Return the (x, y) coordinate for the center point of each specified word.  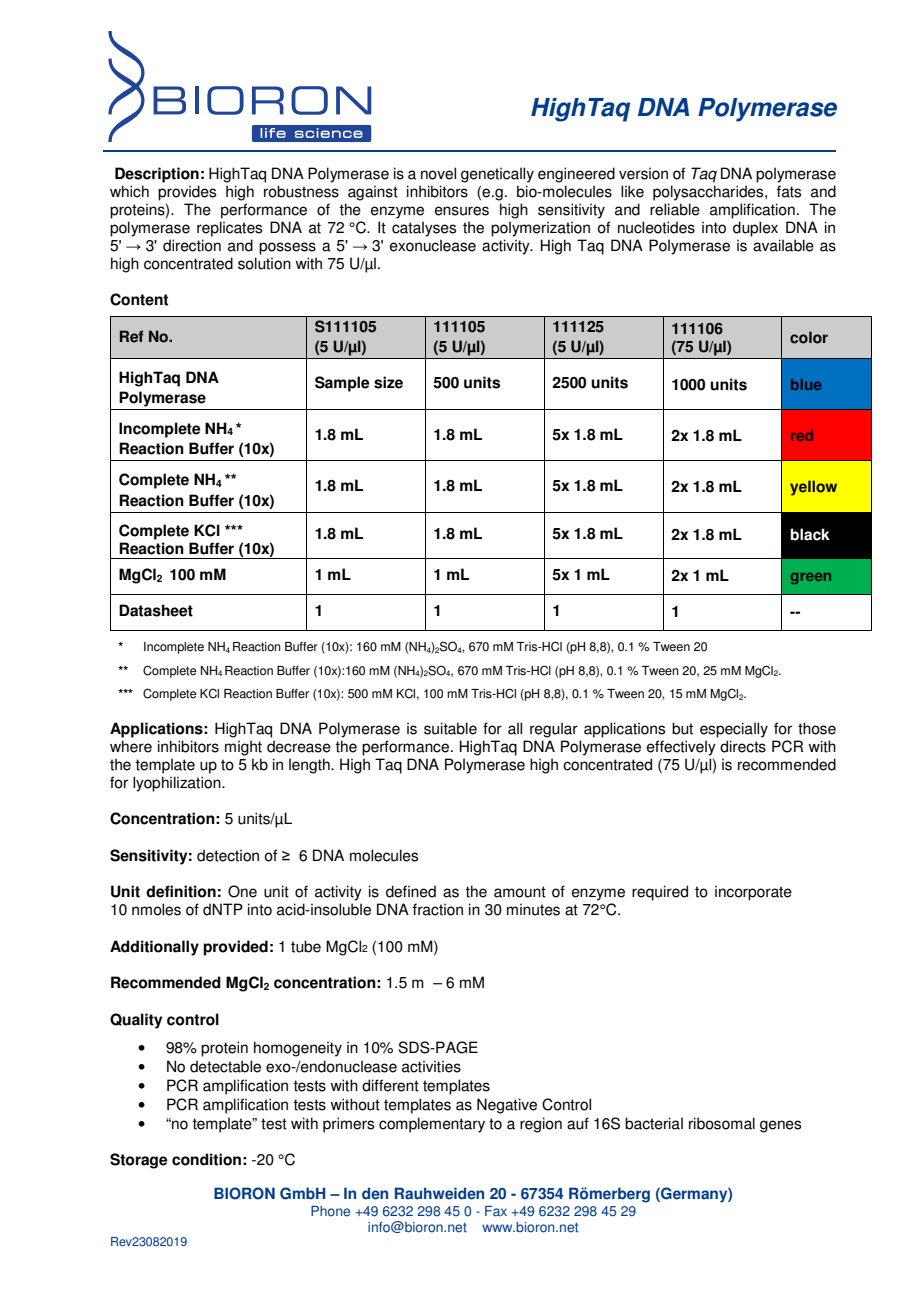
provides (187, 193)
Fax (496, 1211)
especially (734, 730)
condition (206, 1159)
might (243, 748)
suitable (450, 728)
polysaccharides (709, 193)
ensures (462, 211)
